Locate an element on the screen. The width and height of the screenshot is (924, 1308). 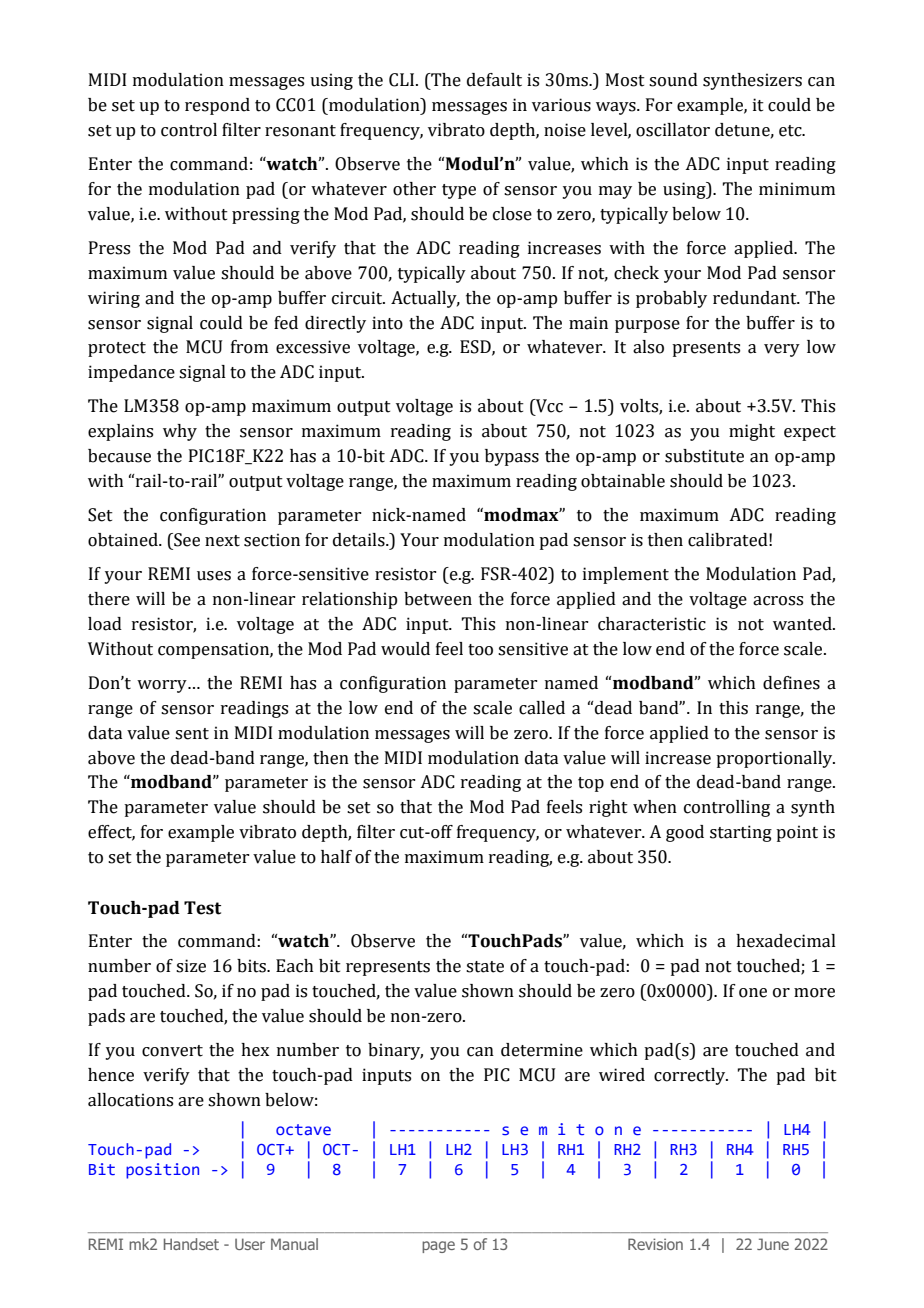
defines is located at coordinates (791, 683).
